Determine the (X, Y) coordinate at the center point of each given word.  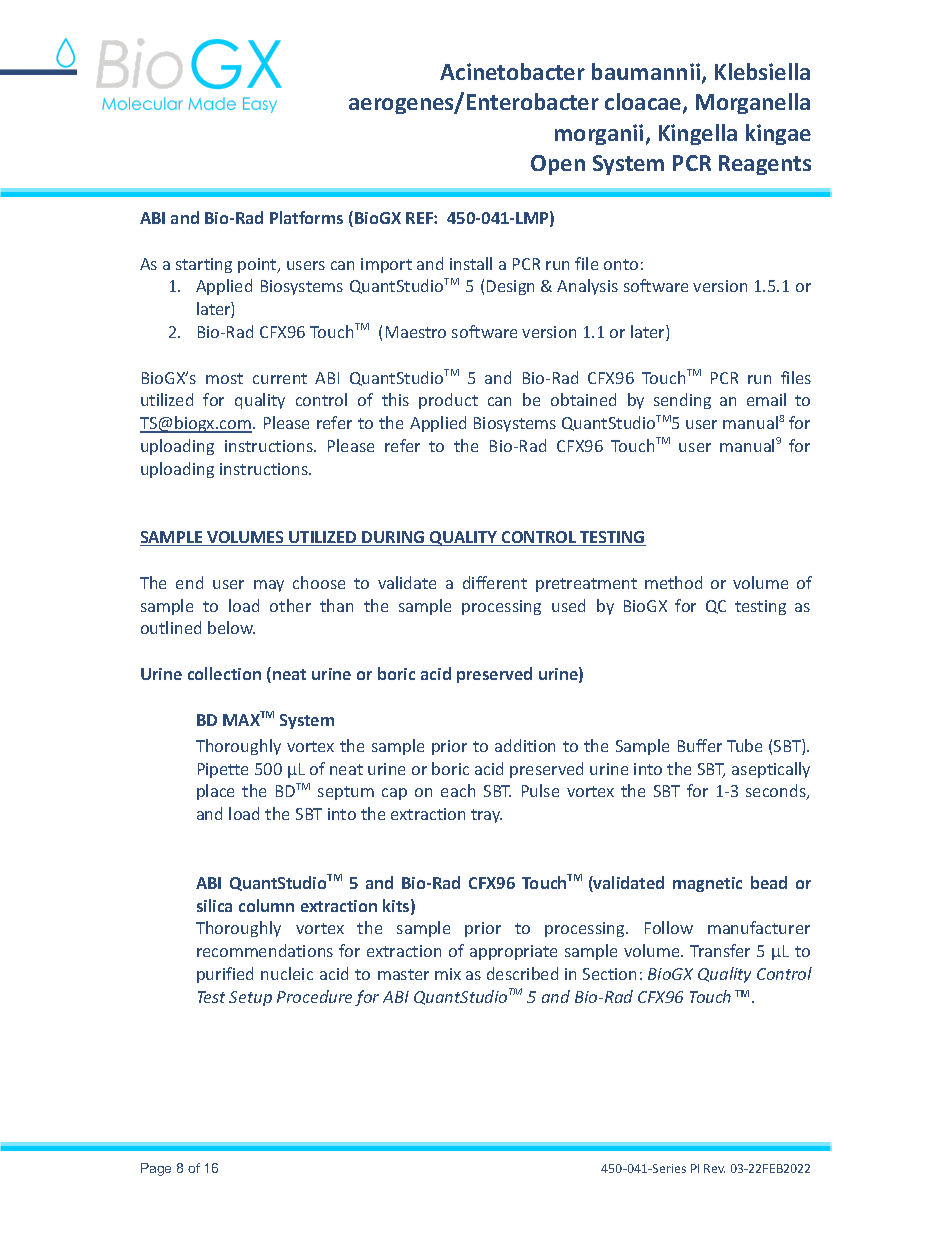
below (231, 627)
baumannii (647, 73)
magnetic (707, 884)
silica (214, 905)
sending (682, 401)
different (495, 582)
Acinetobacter (512, 71)
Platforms (306, 217)
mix (448, 974)
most (224, 378)
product (448, 401)
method (673, 582)
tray (486, 816)
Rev (714, 1168)
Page (156, 1169)
